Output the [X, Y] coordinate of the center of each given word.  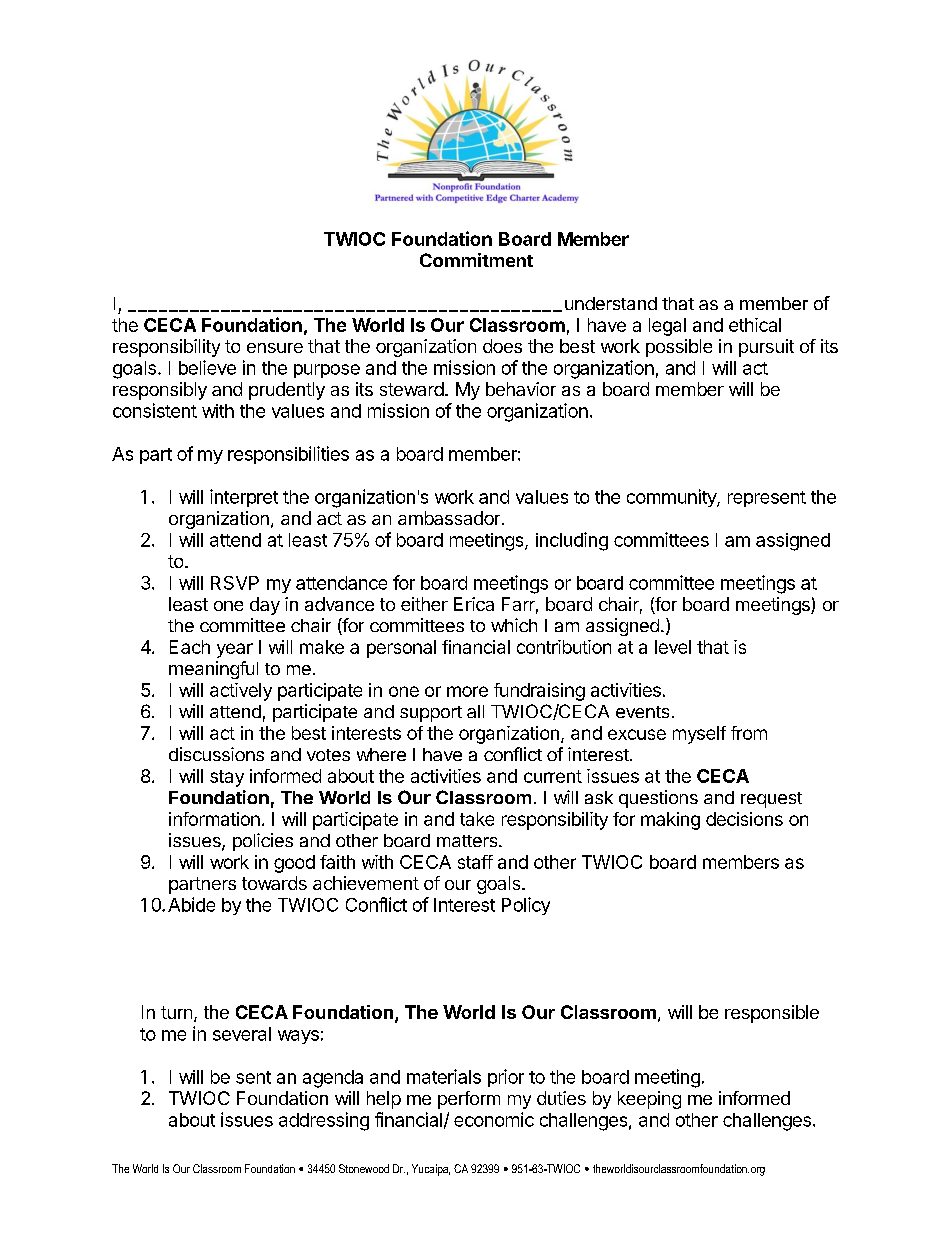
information [214, 819]
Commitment [476, 260]
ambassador [450, 518]
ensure [275, 348]
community [672, 498]
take [477, 819]
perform [469, 1100]
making [670, 821]
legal [667, 327]
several [242, 1034]
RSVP [235, 583]
